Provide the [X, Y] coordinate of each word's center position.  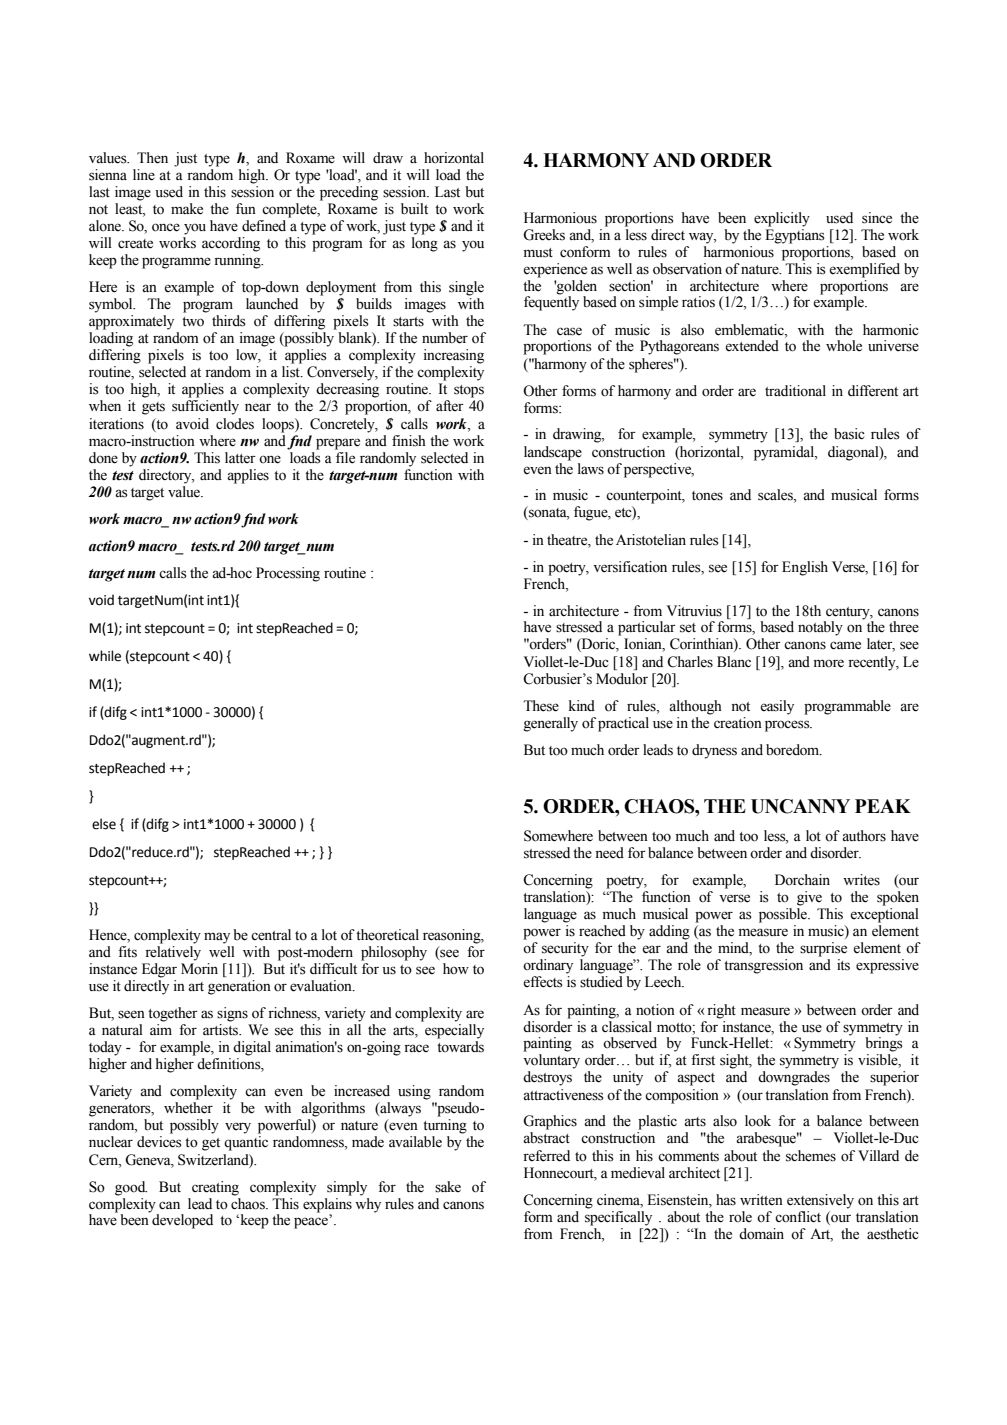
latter [240, 458]
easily [777, 707]
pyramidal [785, 453]
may [217, 938]
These [541, 706]
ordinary [548, 966]
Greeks [544, 235]
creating [215, 1188]
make [187, 209]
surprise [823, 949]
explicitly [782, 219]
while [105, 656]
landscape [553, 453]
